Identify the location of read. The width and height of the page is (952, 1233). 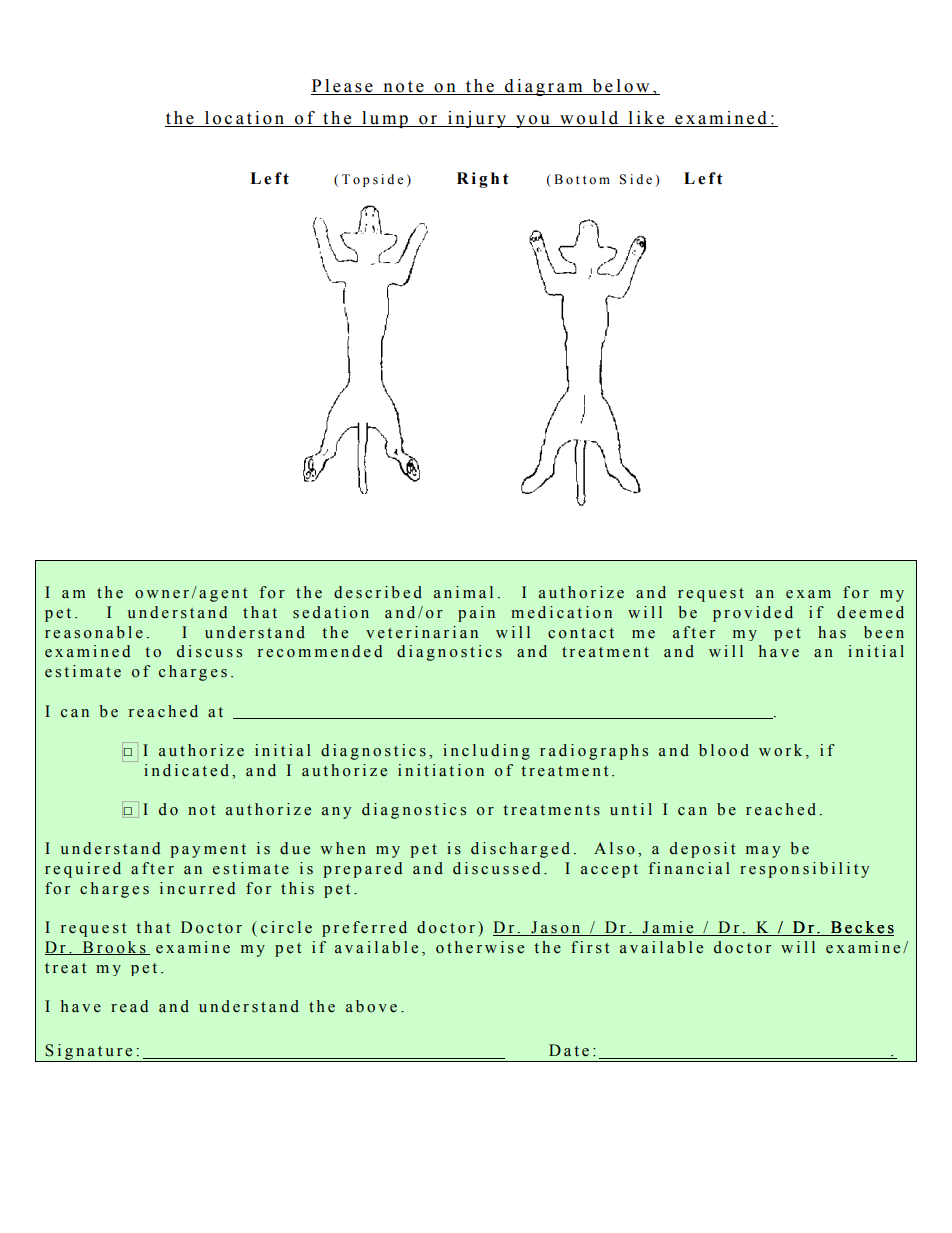
(129, 1006).
